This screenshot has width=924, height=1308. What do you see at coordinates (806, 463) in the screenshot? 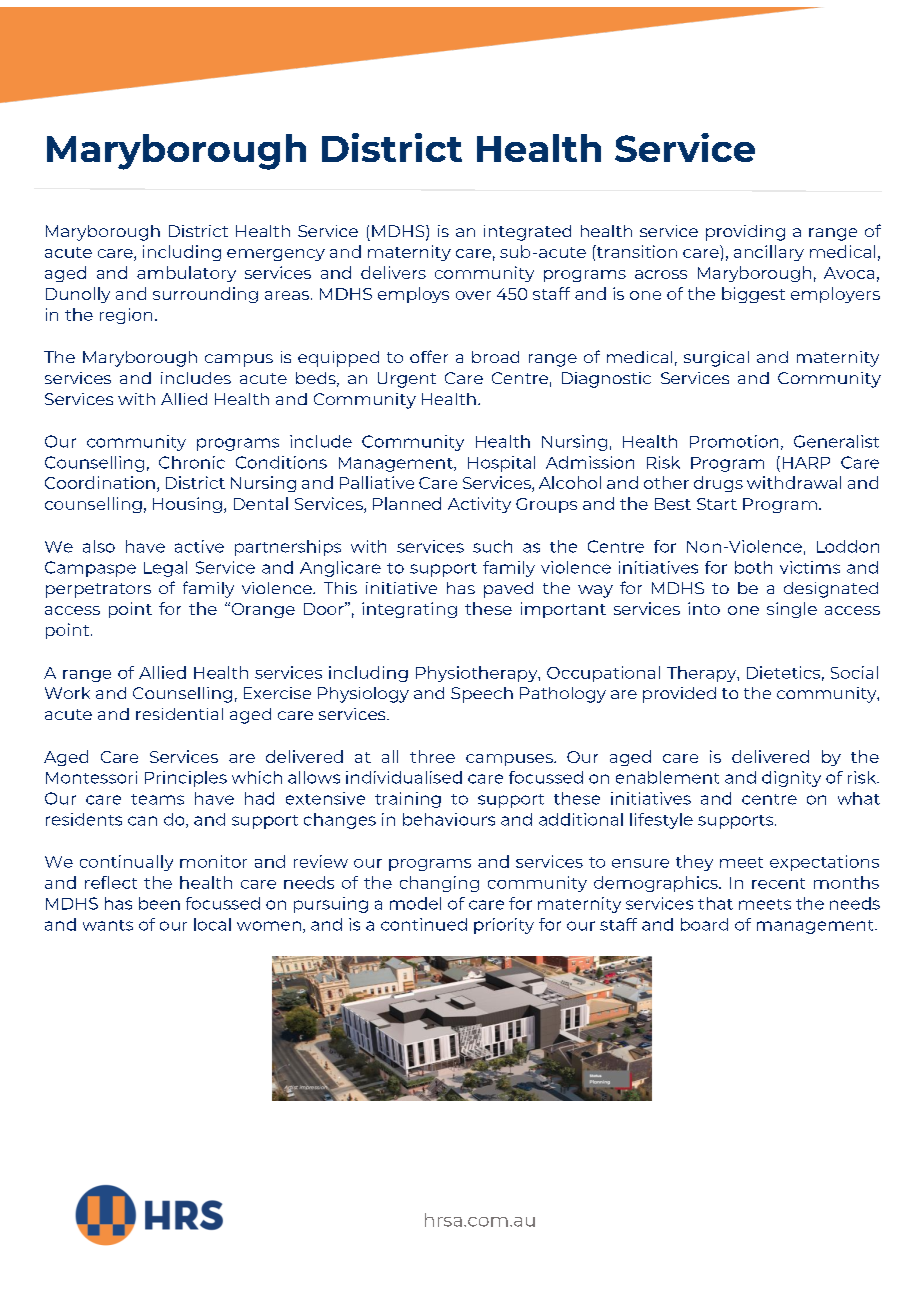
I see `HARP` at bounding box center [806, 463].
